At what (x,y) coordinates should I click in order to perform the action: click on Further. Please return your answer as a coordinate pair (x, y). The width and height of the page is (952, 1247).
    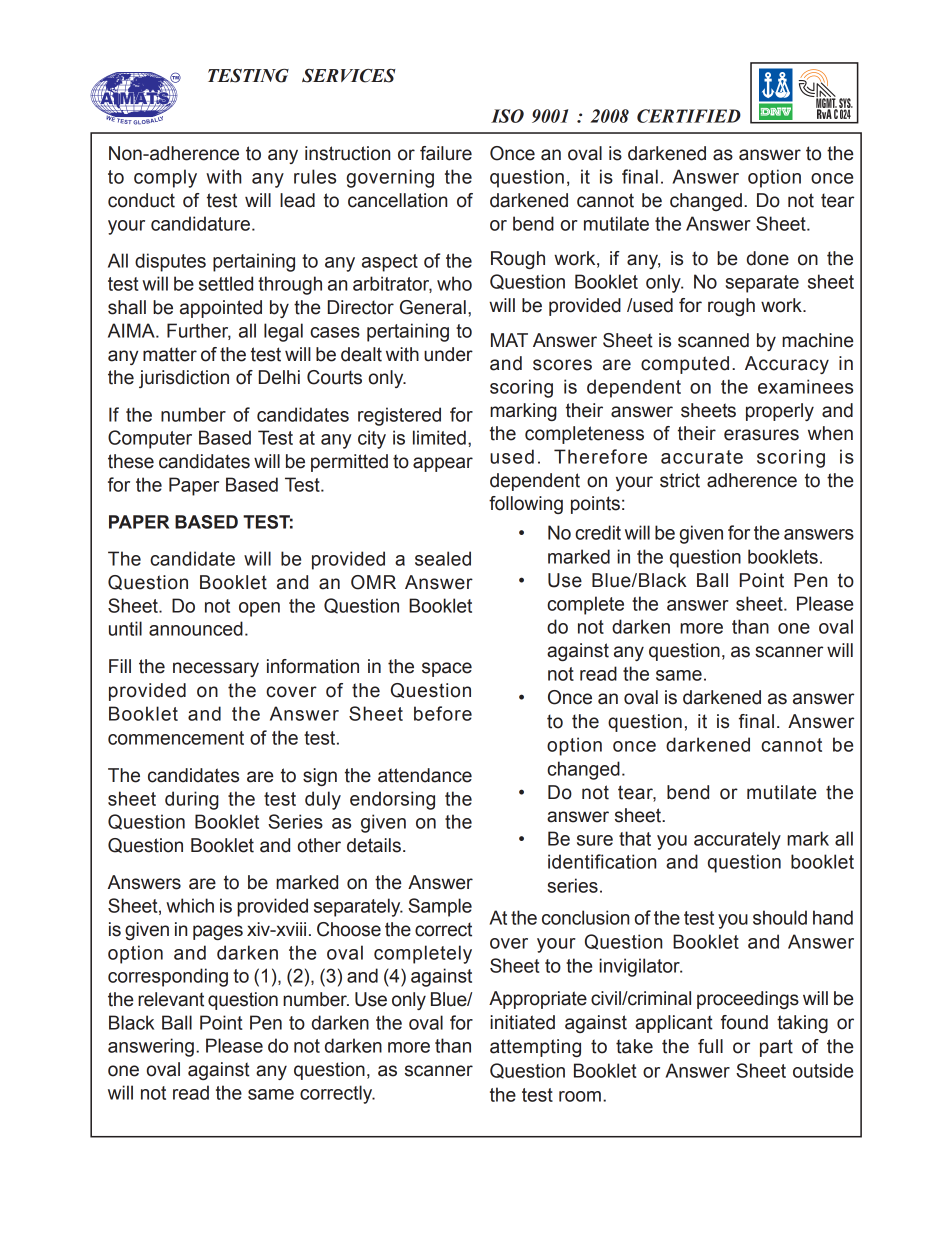
    Looking at the image, I should click on (199, 331).
